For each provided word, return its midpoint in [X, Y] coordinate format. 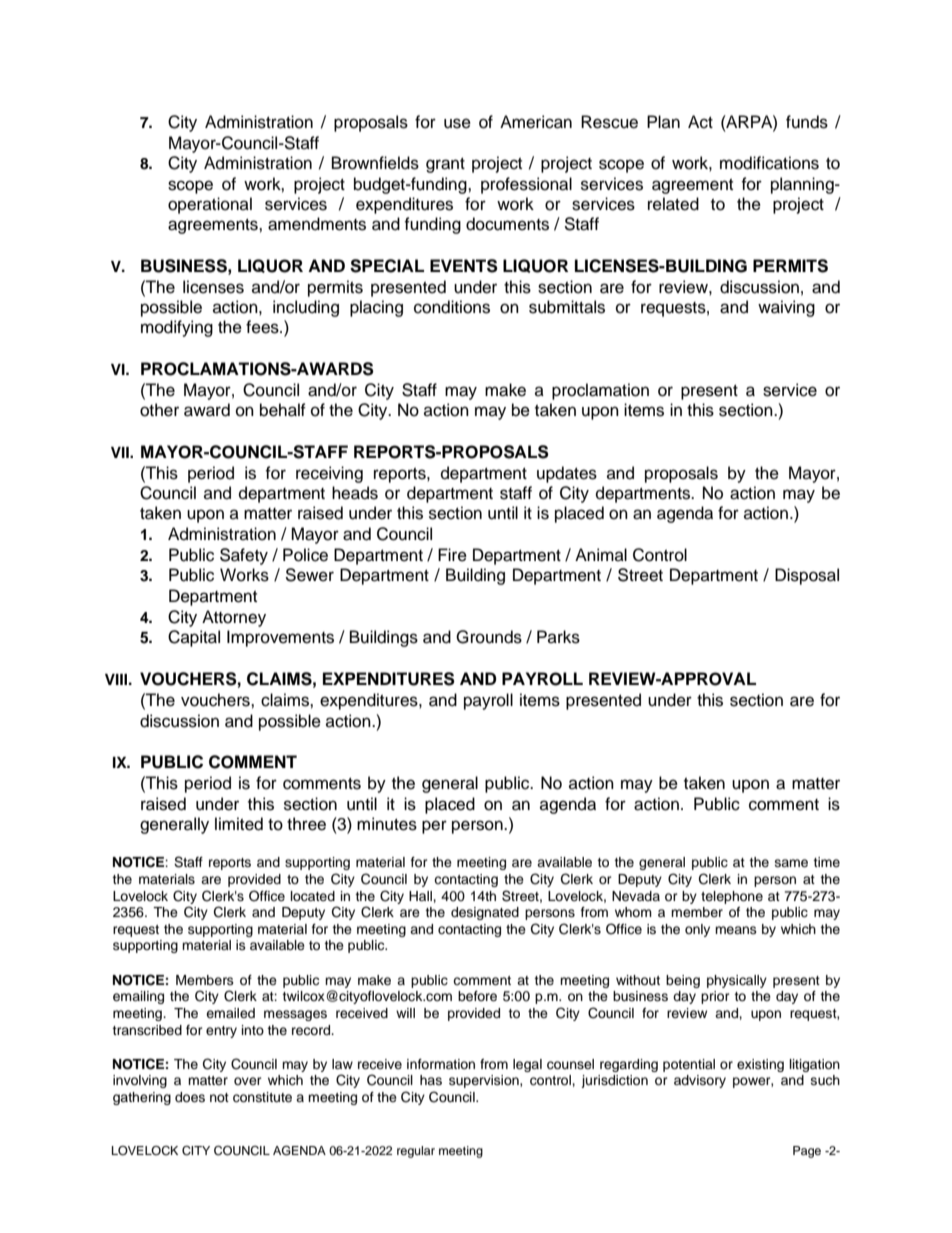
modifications [769, 163]
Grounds [489, 637]
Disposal [807, 576]
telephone [732, 897]
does [190, 1097]
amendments [317, 224]
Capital [194, 638]
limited [239, 824]
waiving [786, 308]
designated [485, 913]
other [159, 410]
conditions [452, 307]
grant [445, 165]
